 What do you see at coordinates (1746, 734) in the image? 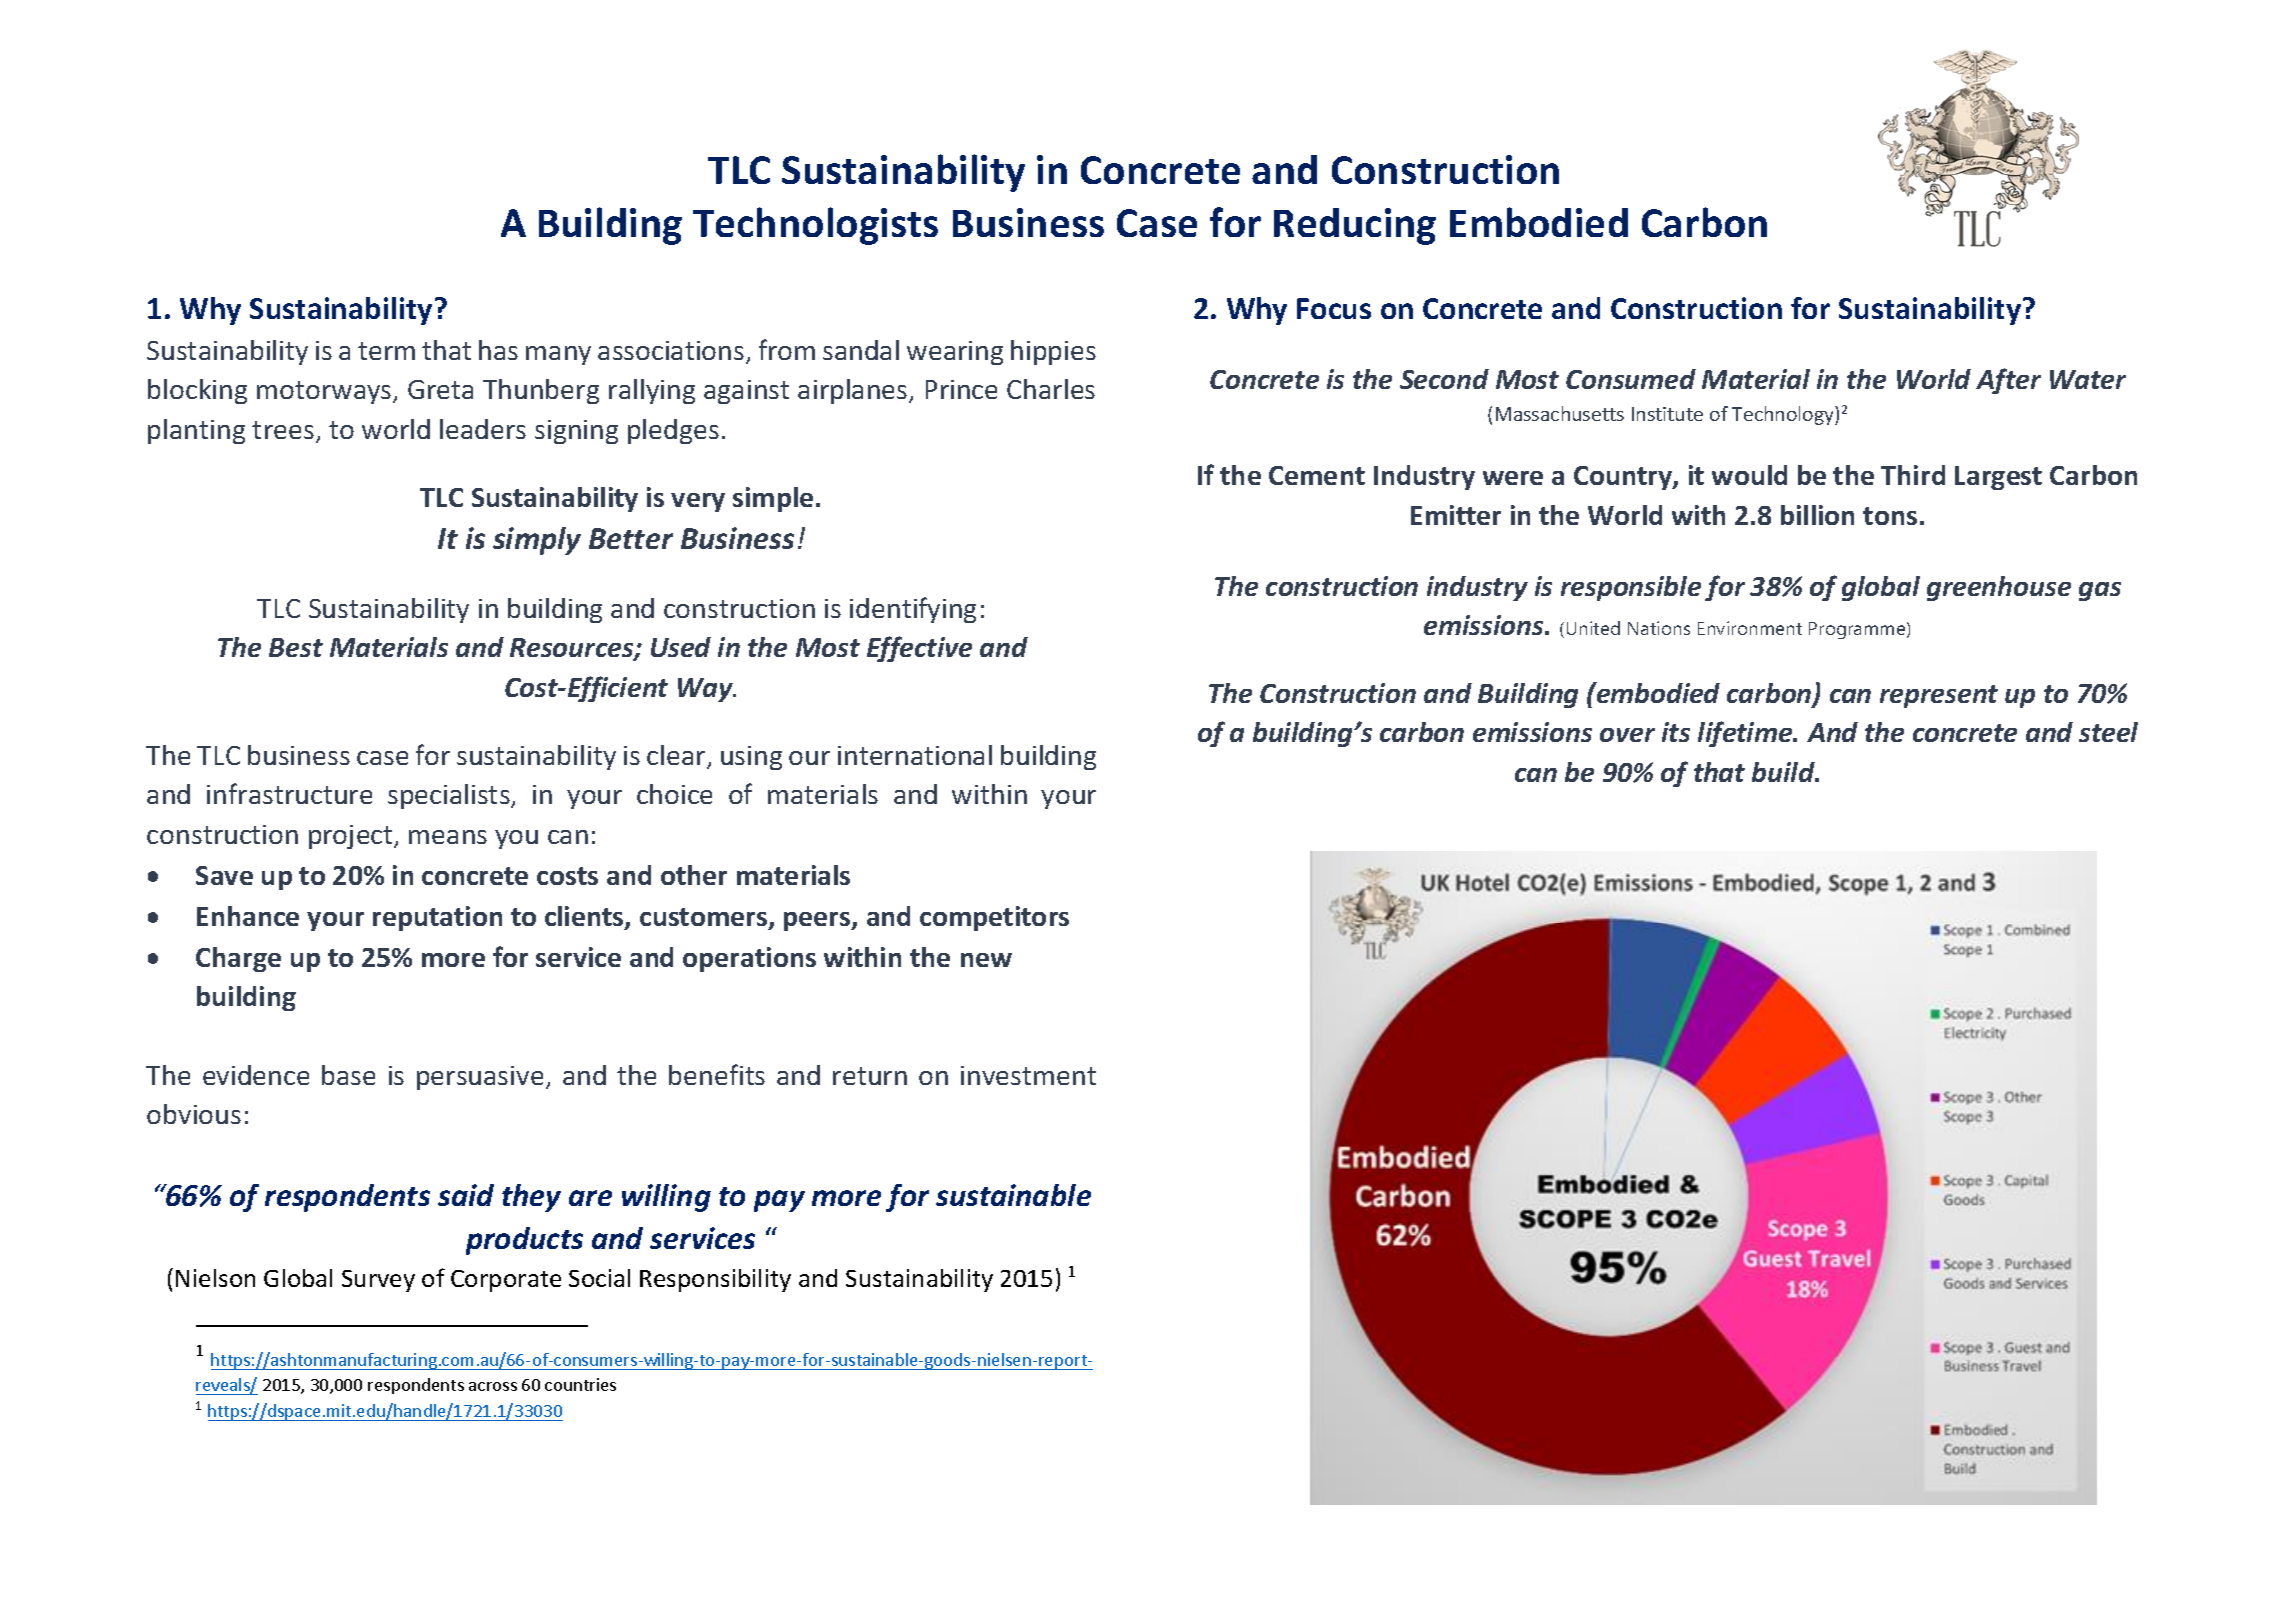
I see `lifetime` at bounding box center [1746, 734].
